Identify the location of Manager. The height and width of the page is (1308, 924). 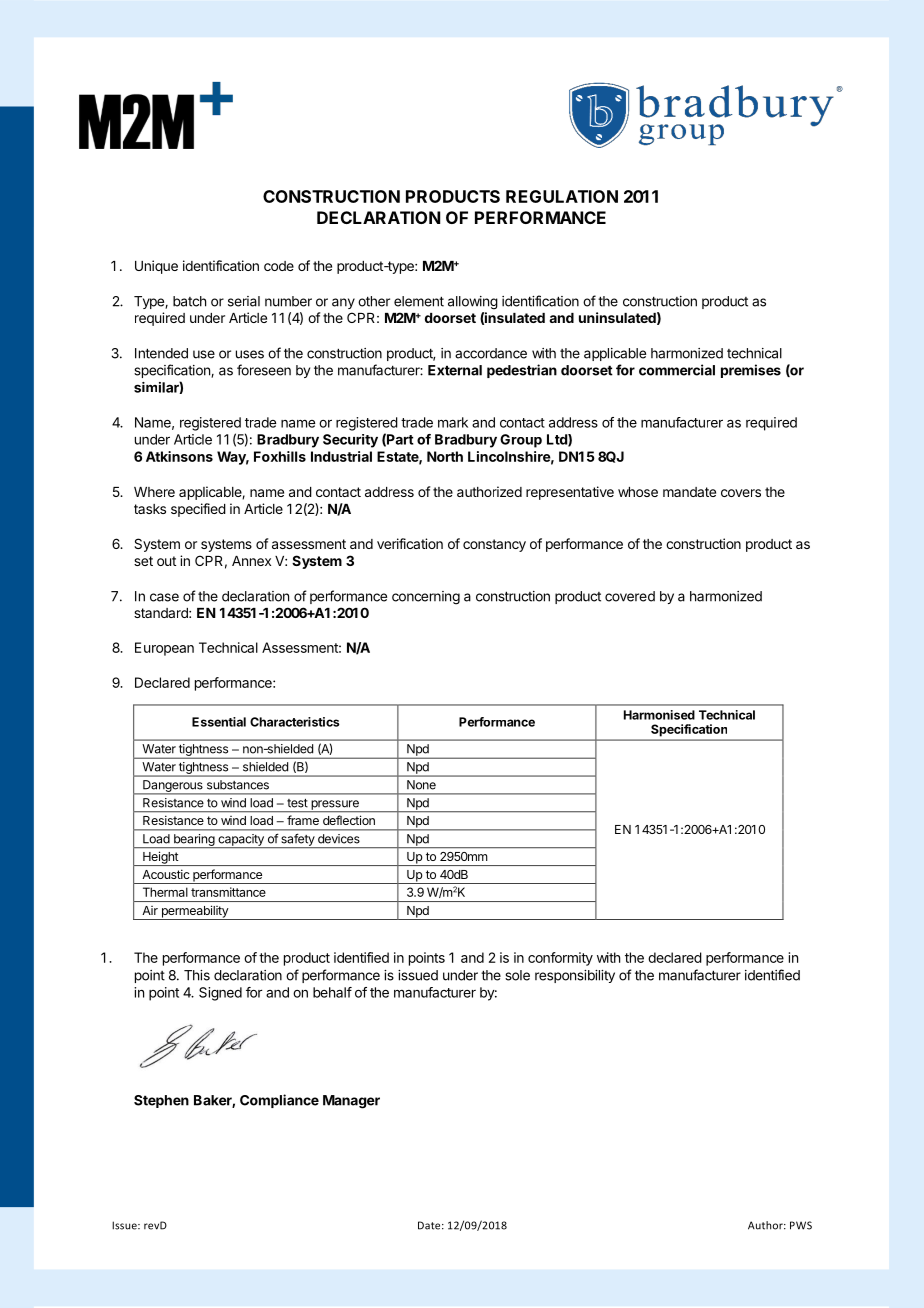
(351, 1102).
